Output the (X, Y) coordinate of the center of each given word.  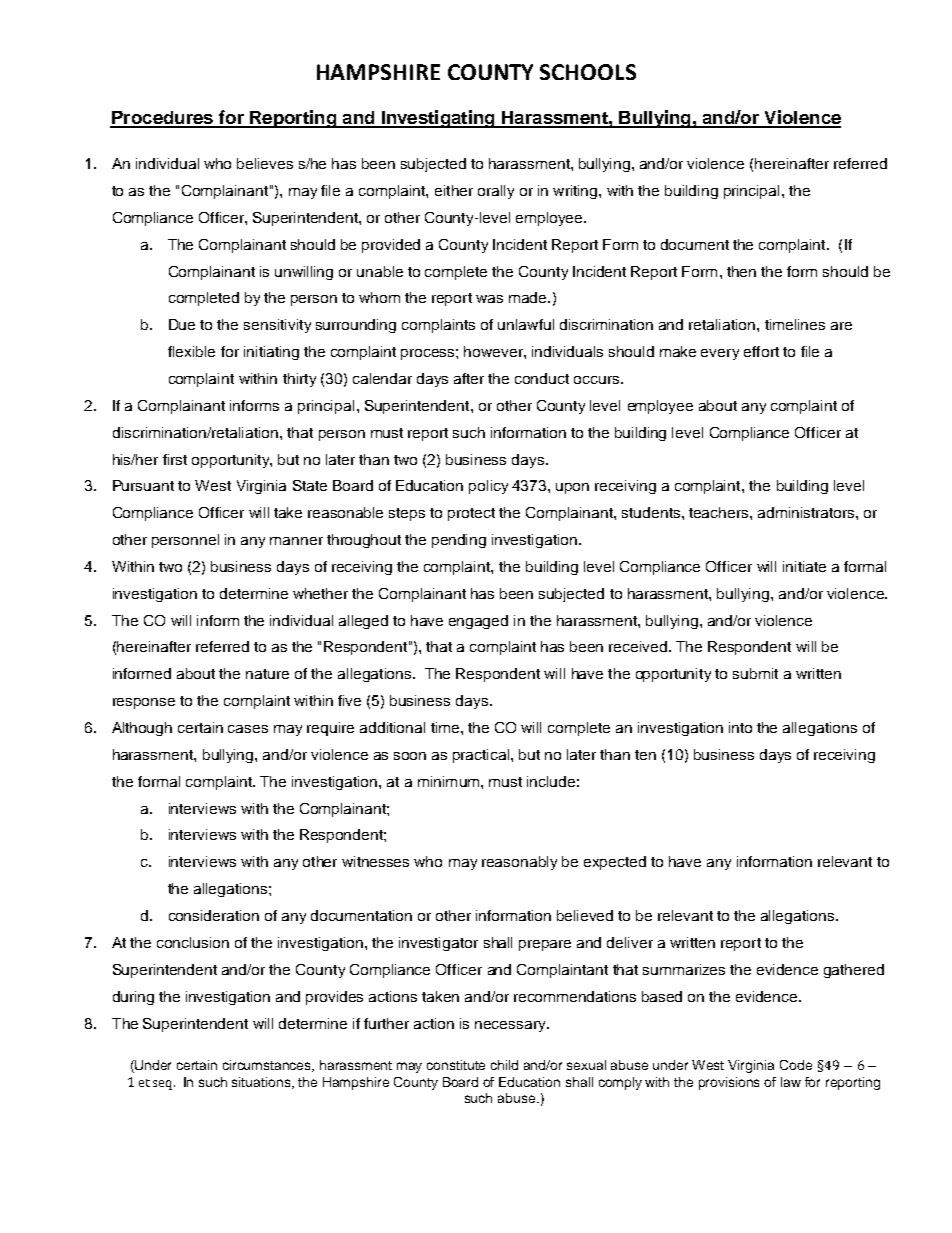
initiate (804, 566)
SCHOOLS (588, 72)
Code (796, 1065)
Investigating (438, 119)
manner (296, 541)
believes (265, 163)
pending (459, 541)
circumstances (268, 1066)
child (504, 1065)
